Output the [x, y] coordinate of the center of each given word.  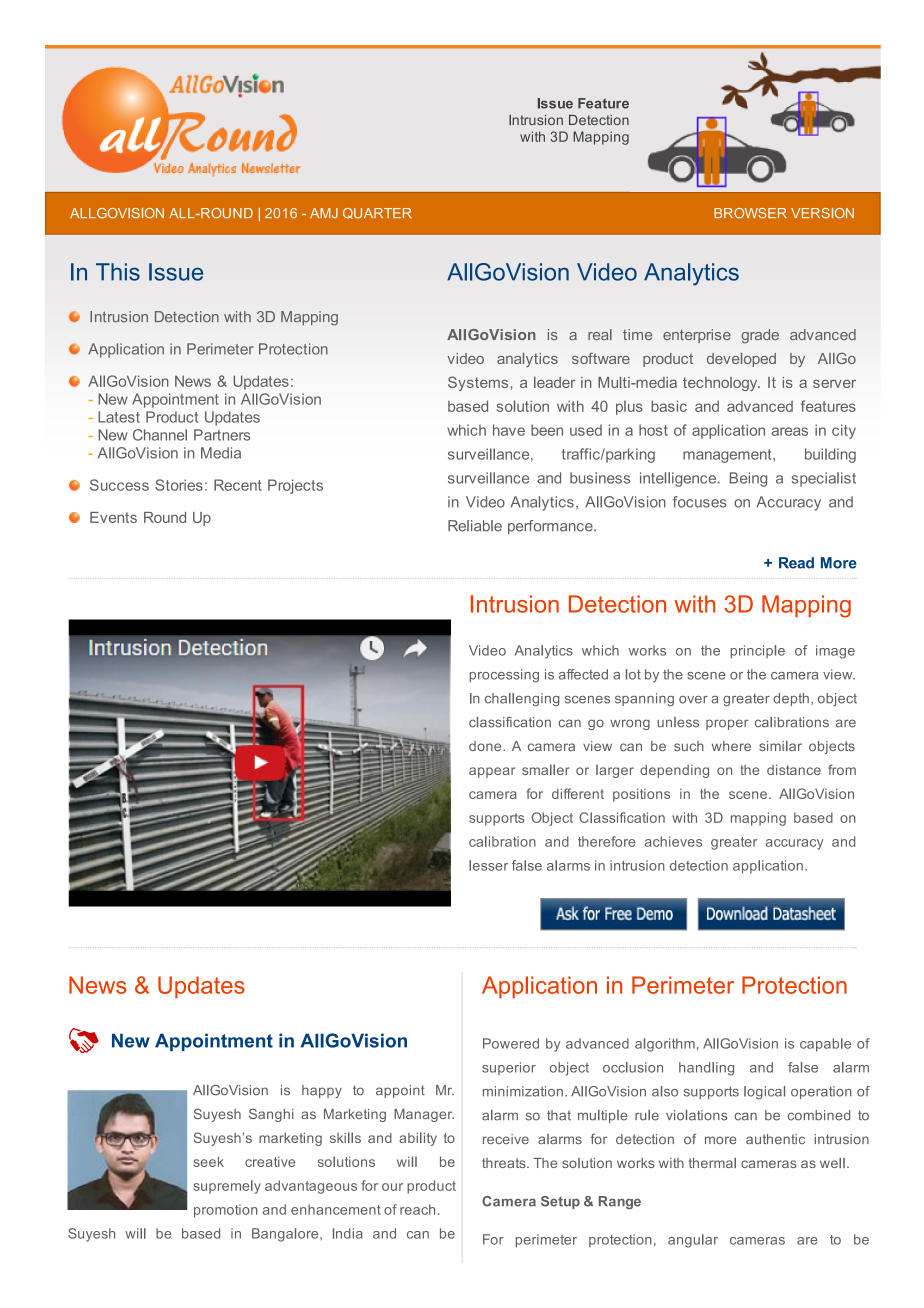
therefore [606, 841]
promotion [225, 1211]
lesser [488, 865]
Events [113, 517]
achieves [673, 841]
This [118, 272]
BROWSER [750, 213]
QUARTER [377, 213]
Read [796, 563]
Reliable [475, 526]
